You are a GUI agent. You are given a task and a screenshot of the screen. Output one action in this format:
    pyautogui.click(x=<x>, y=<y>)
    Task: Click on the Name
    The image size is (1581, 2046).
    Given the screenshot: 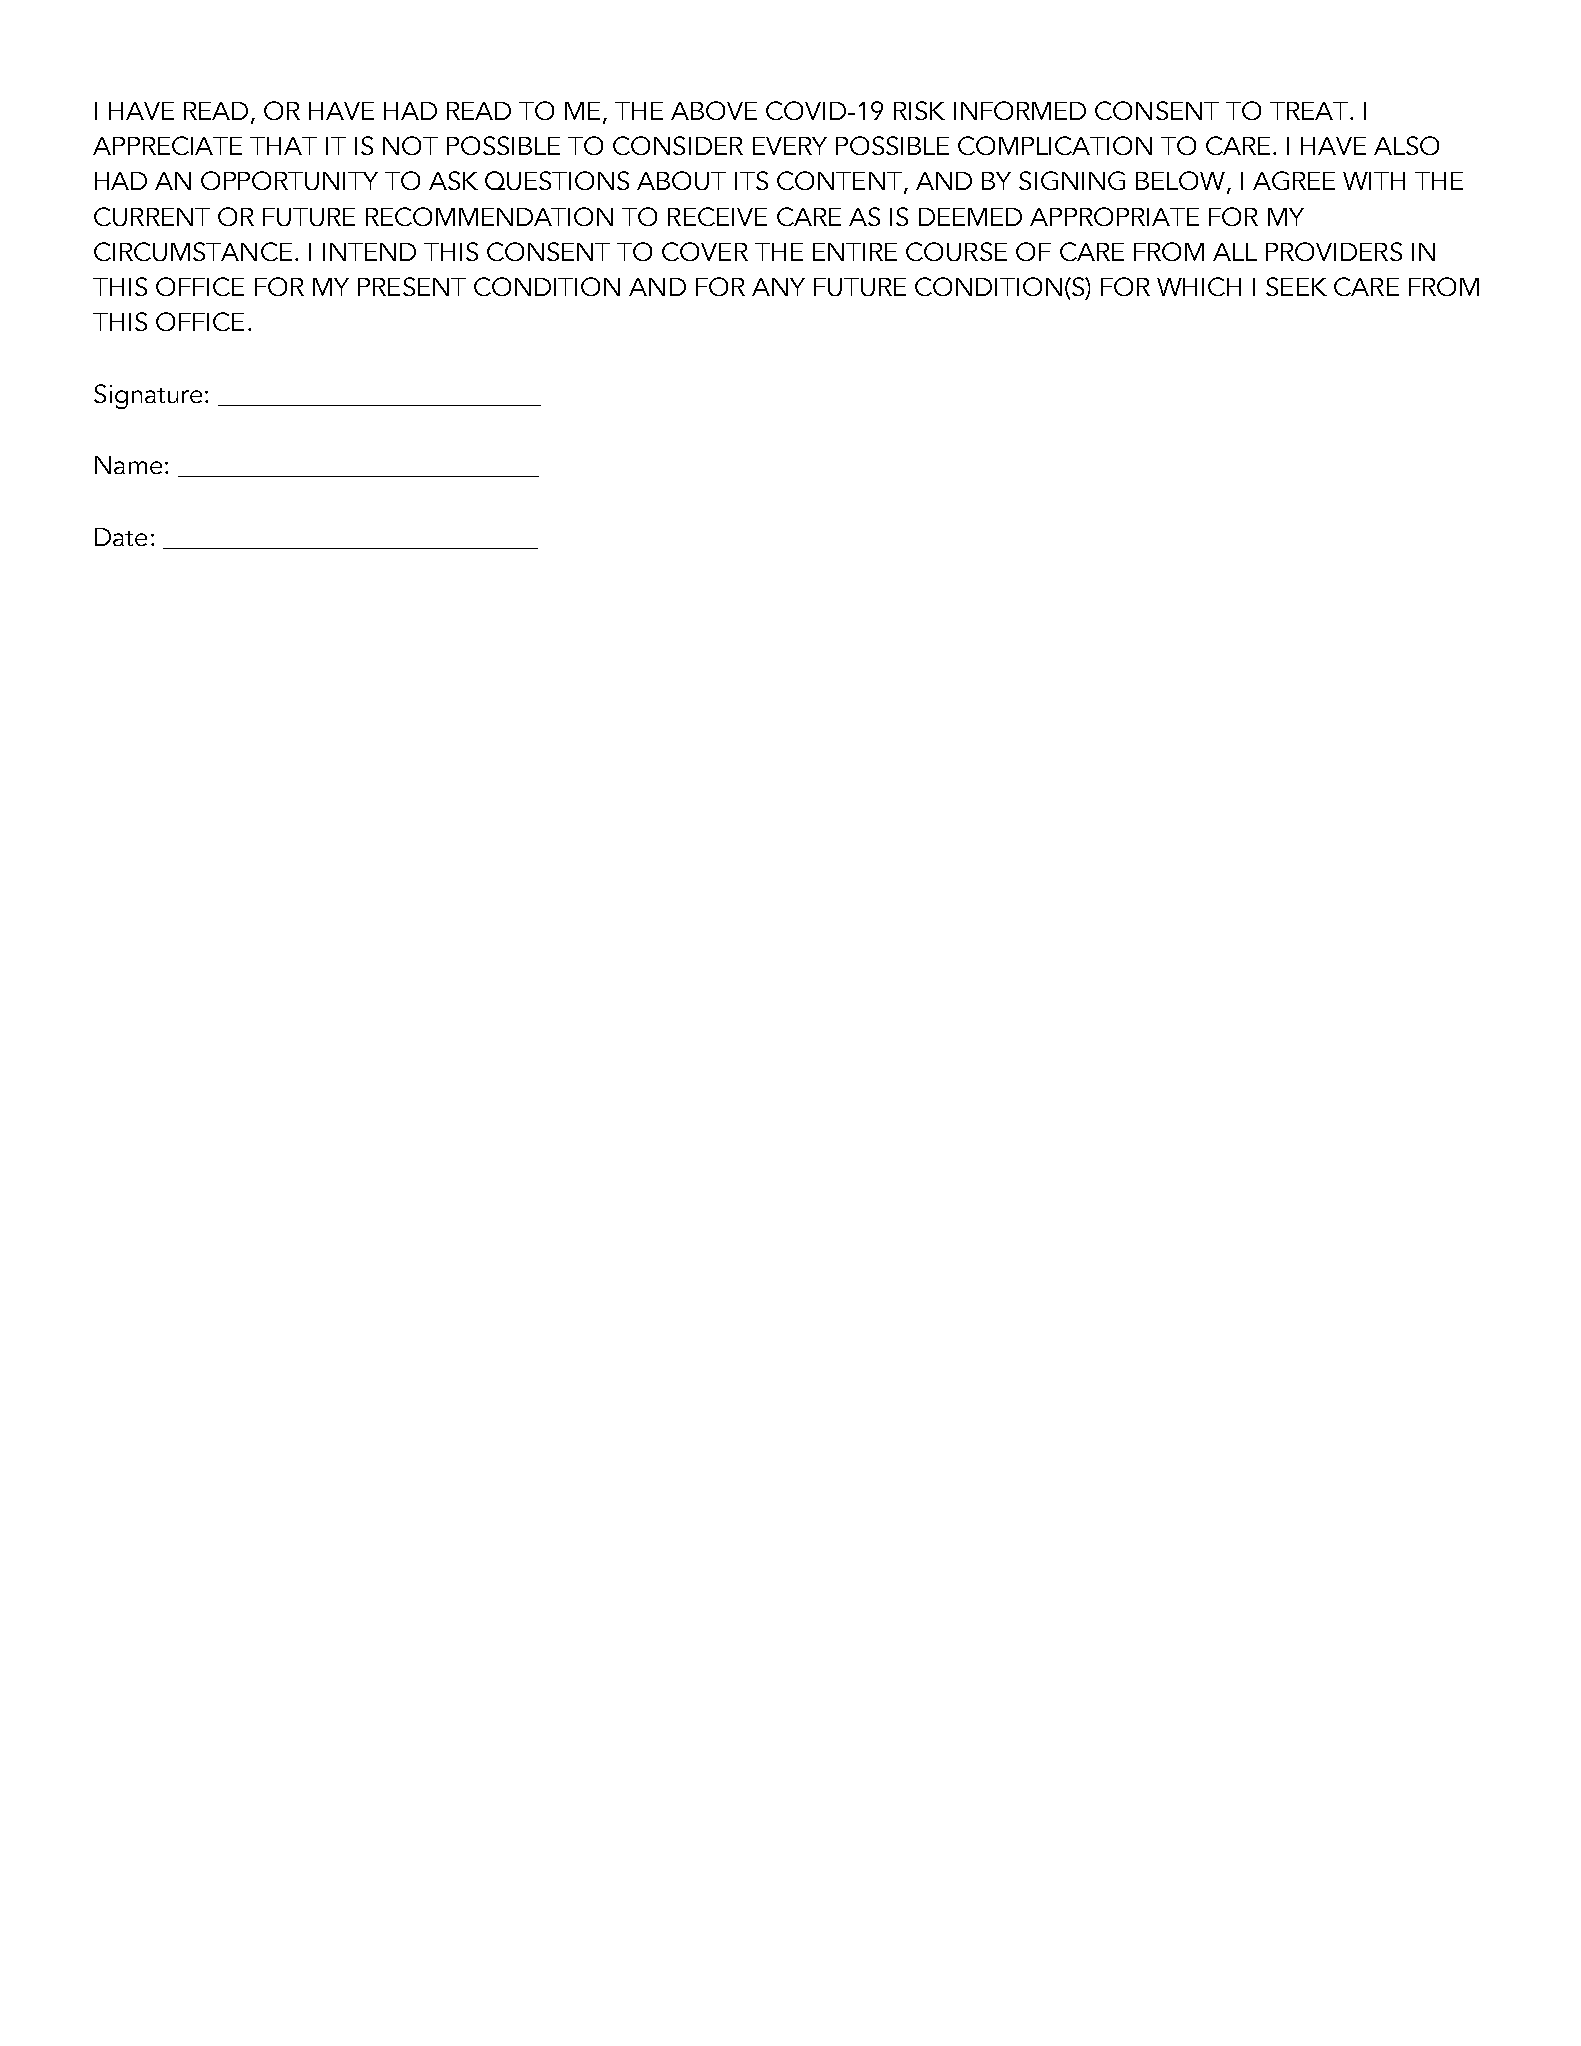 What is the action you would take?
    pyautogui.click(x=128, y=465)
